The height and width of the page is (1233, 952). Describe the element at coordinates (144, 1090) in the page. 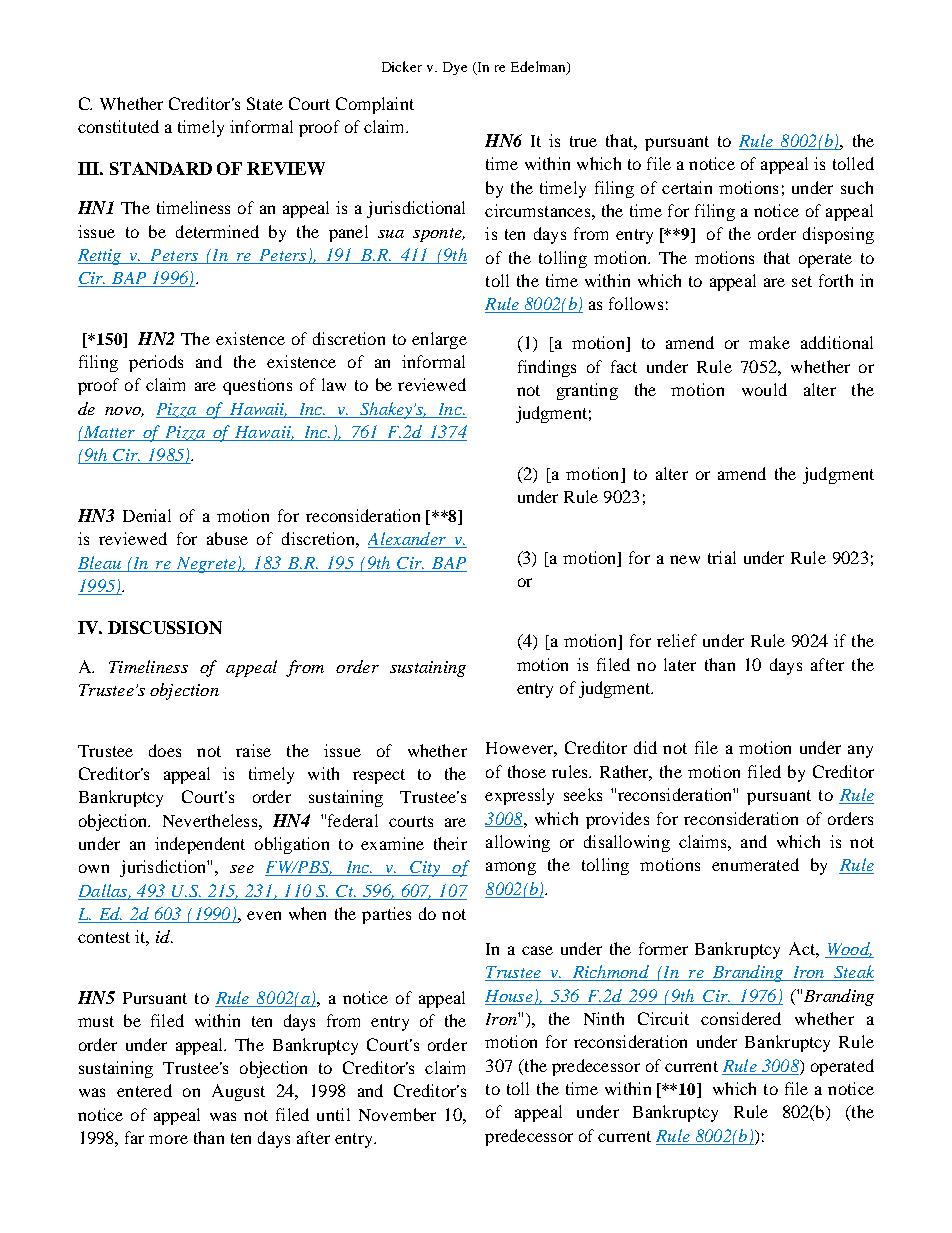

I see `entered` at that location.
